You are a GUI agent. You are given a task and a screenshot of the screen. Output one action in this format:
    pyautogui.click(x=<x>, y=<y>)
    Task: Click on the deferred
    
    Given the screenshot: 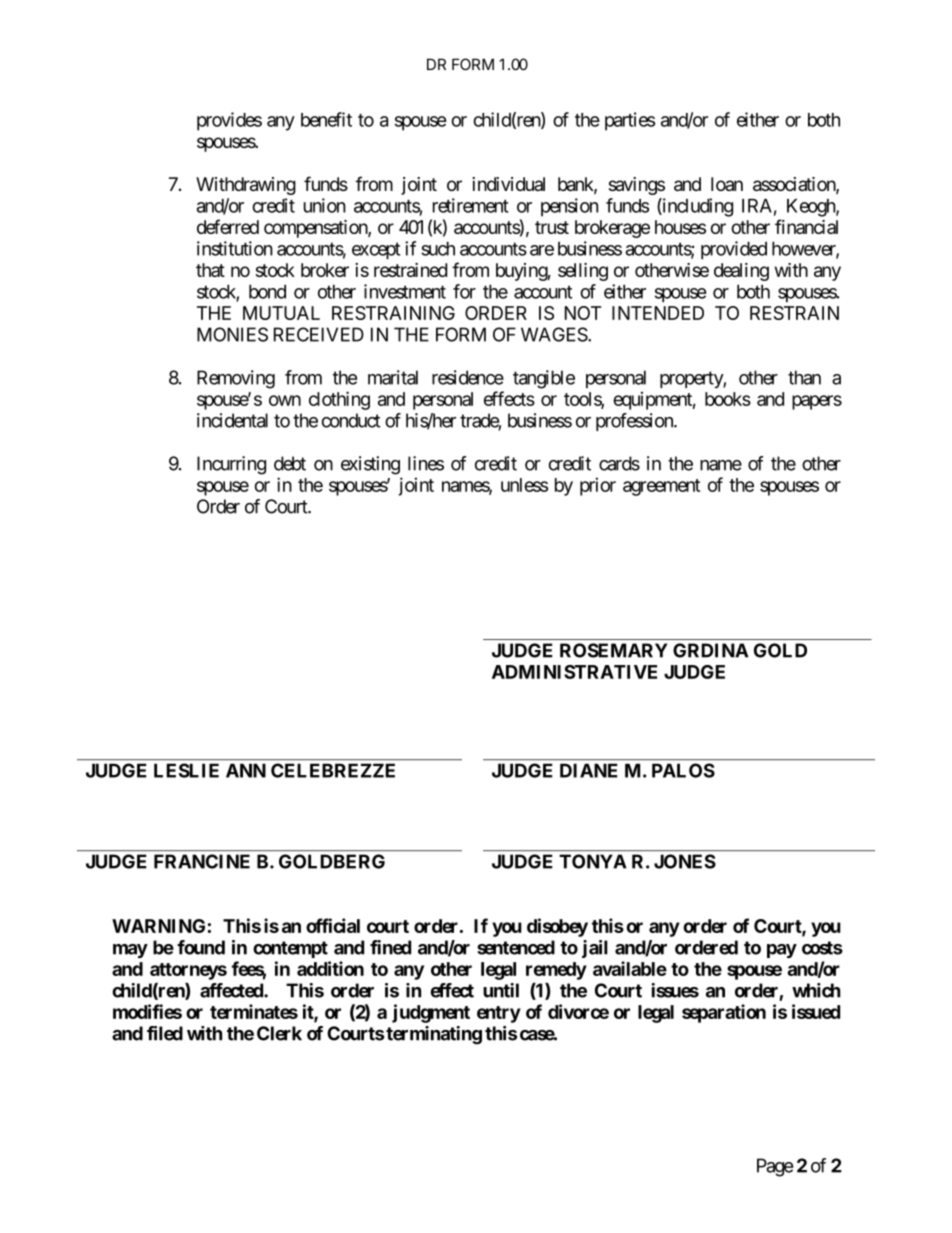 What is the action you would take?
    pyautogui.click(x=228, y=226)
